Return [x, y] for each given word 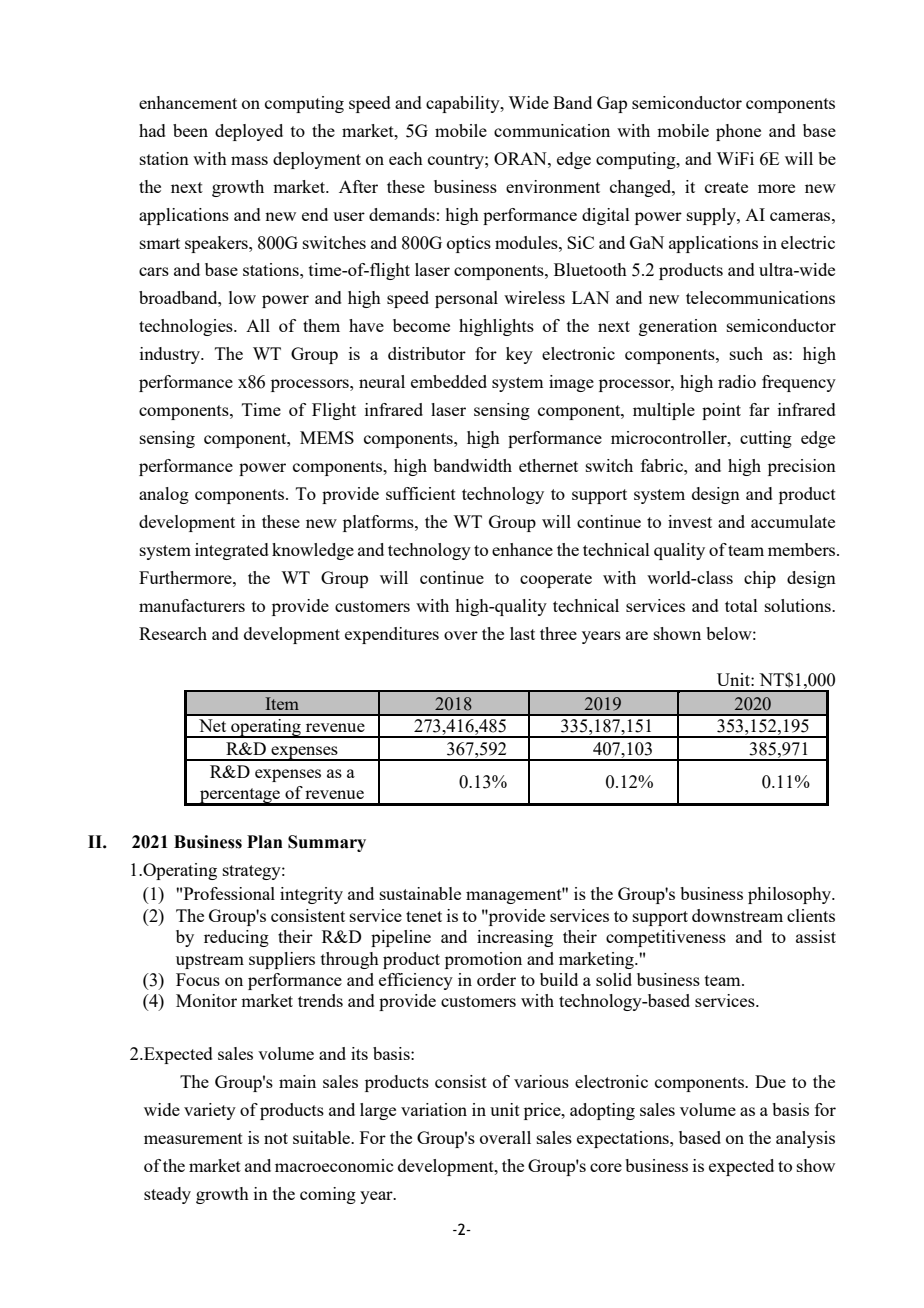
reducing [236, 938]
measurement [193, 1138]
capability [464, 104]
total [741, 605]
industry [171, 355]
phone [738, 132]
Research [173, 633]
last [522, 633]
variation [434, 1109]
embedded [449, 381]
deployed [249, 132]
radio [737, 381]
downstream [737, 915]
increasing [515, 938]
